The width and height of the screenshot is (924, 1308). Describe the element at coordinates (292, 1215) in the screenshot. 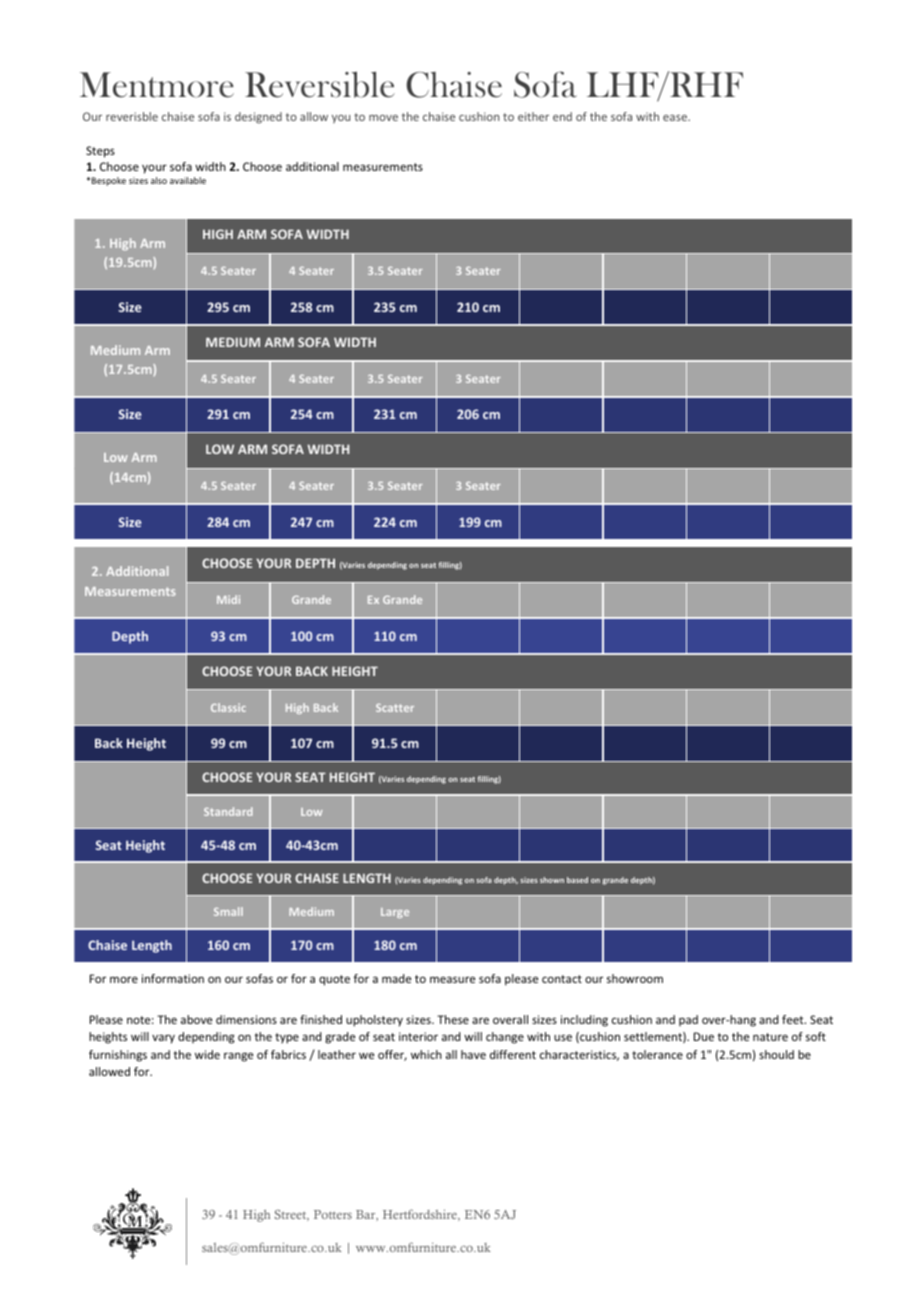

I see `Street` at that location.
